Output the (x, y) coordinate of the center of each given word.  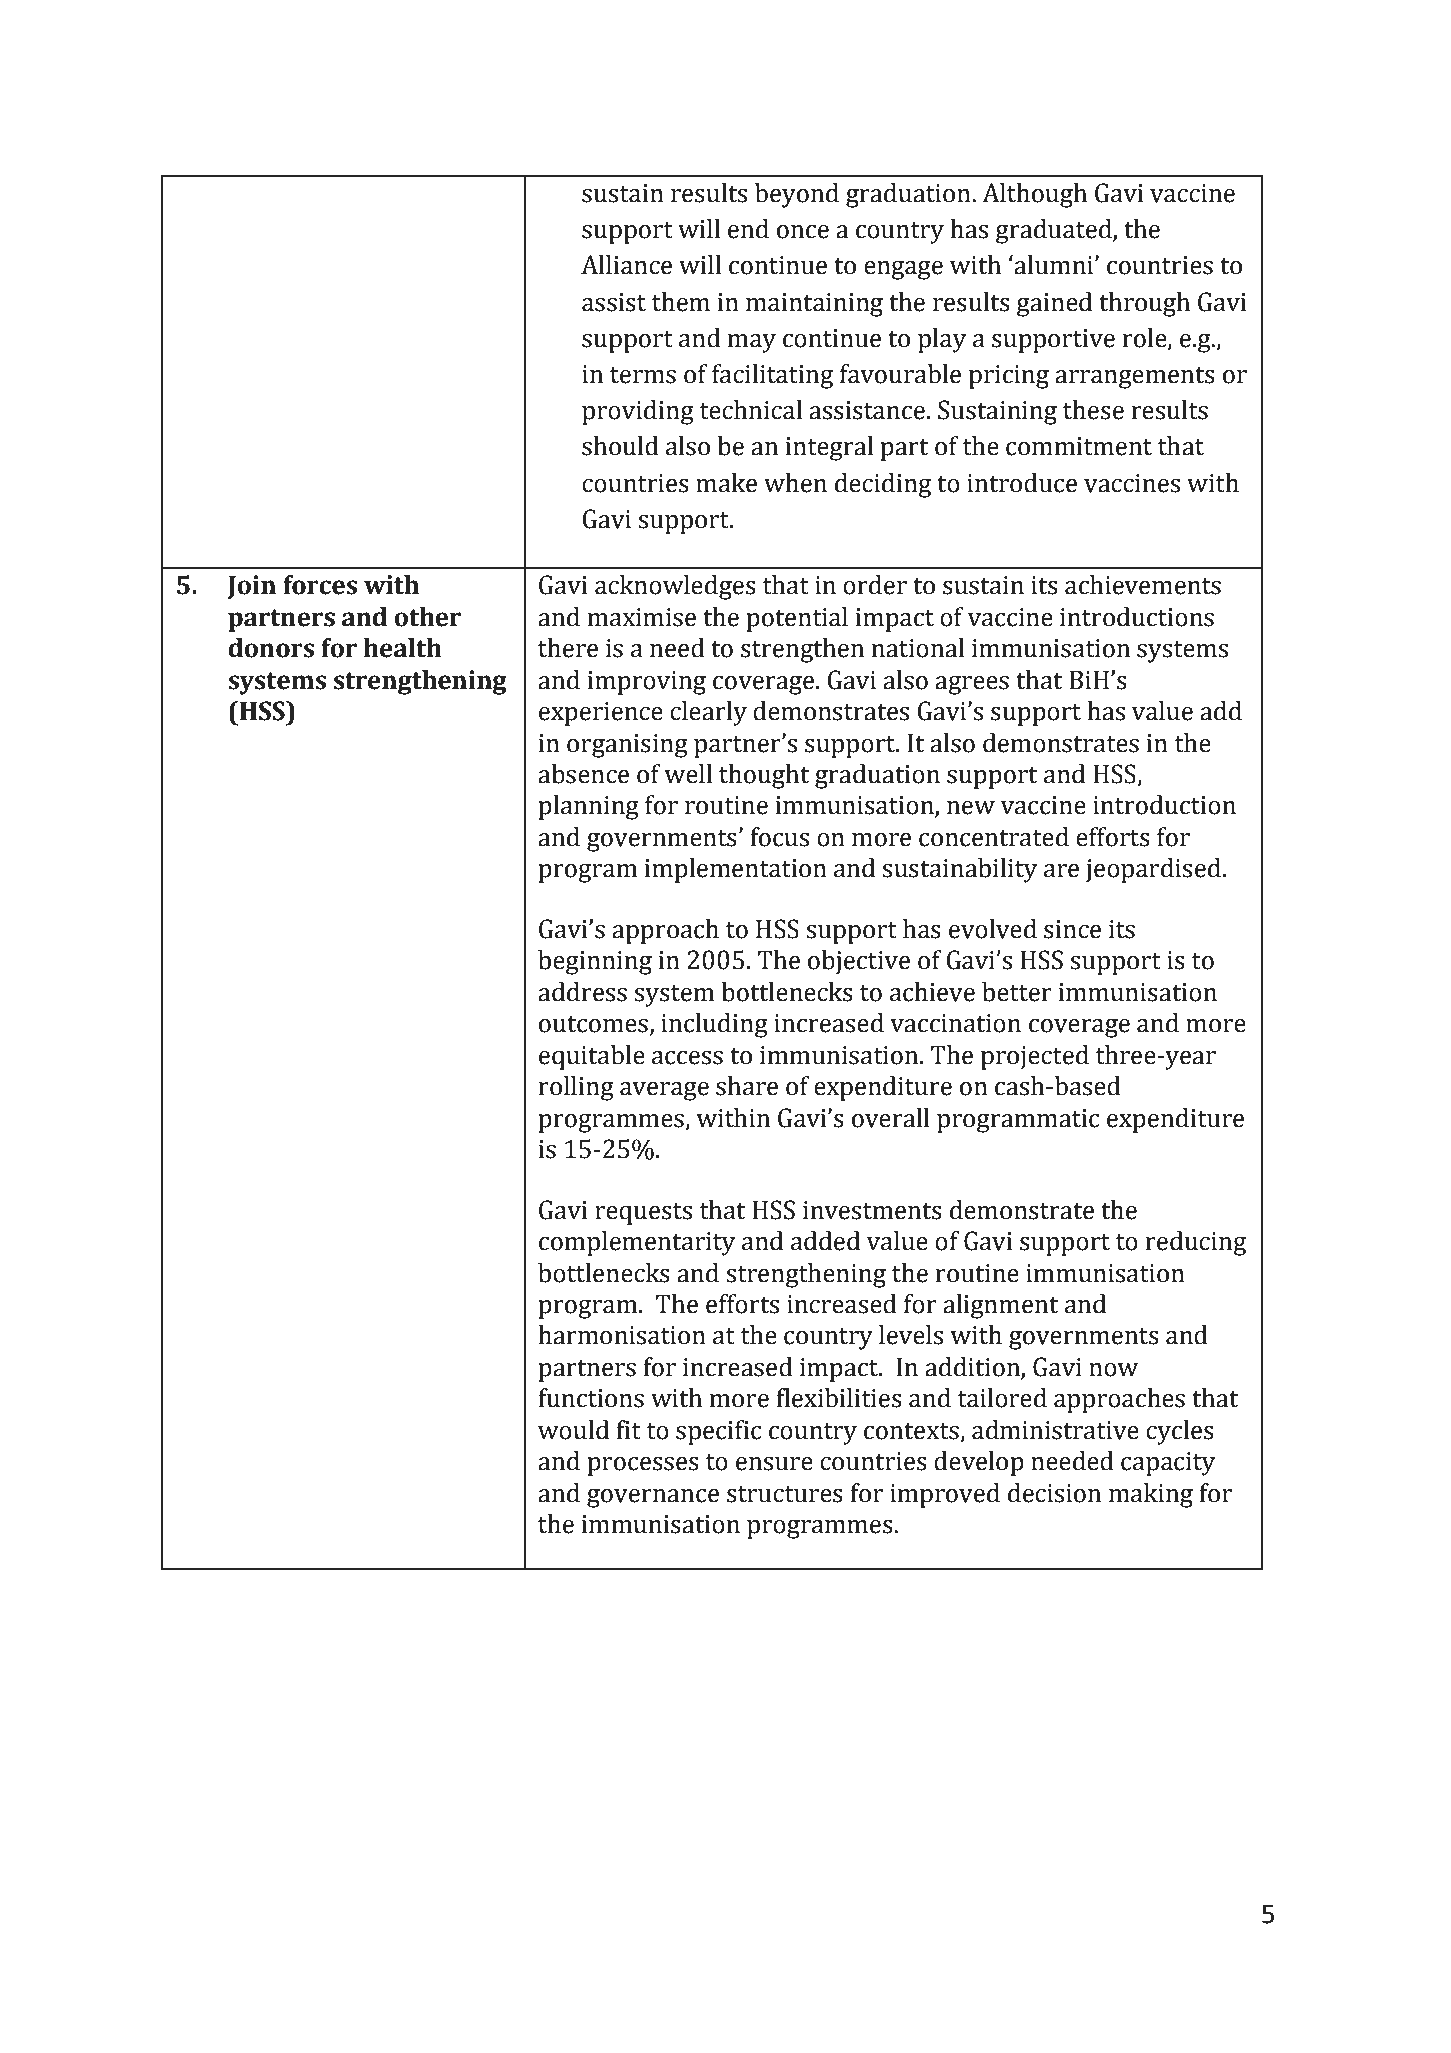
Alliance (626, 265)
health (402, 648)
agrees (972, 685)
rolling (576, 1088)
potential (797, 619)
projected (1035, 1057)
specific (718, 1432)
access (687, 1058)
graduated (1055, 231)
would (573, 1430)
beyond (797, 195)
